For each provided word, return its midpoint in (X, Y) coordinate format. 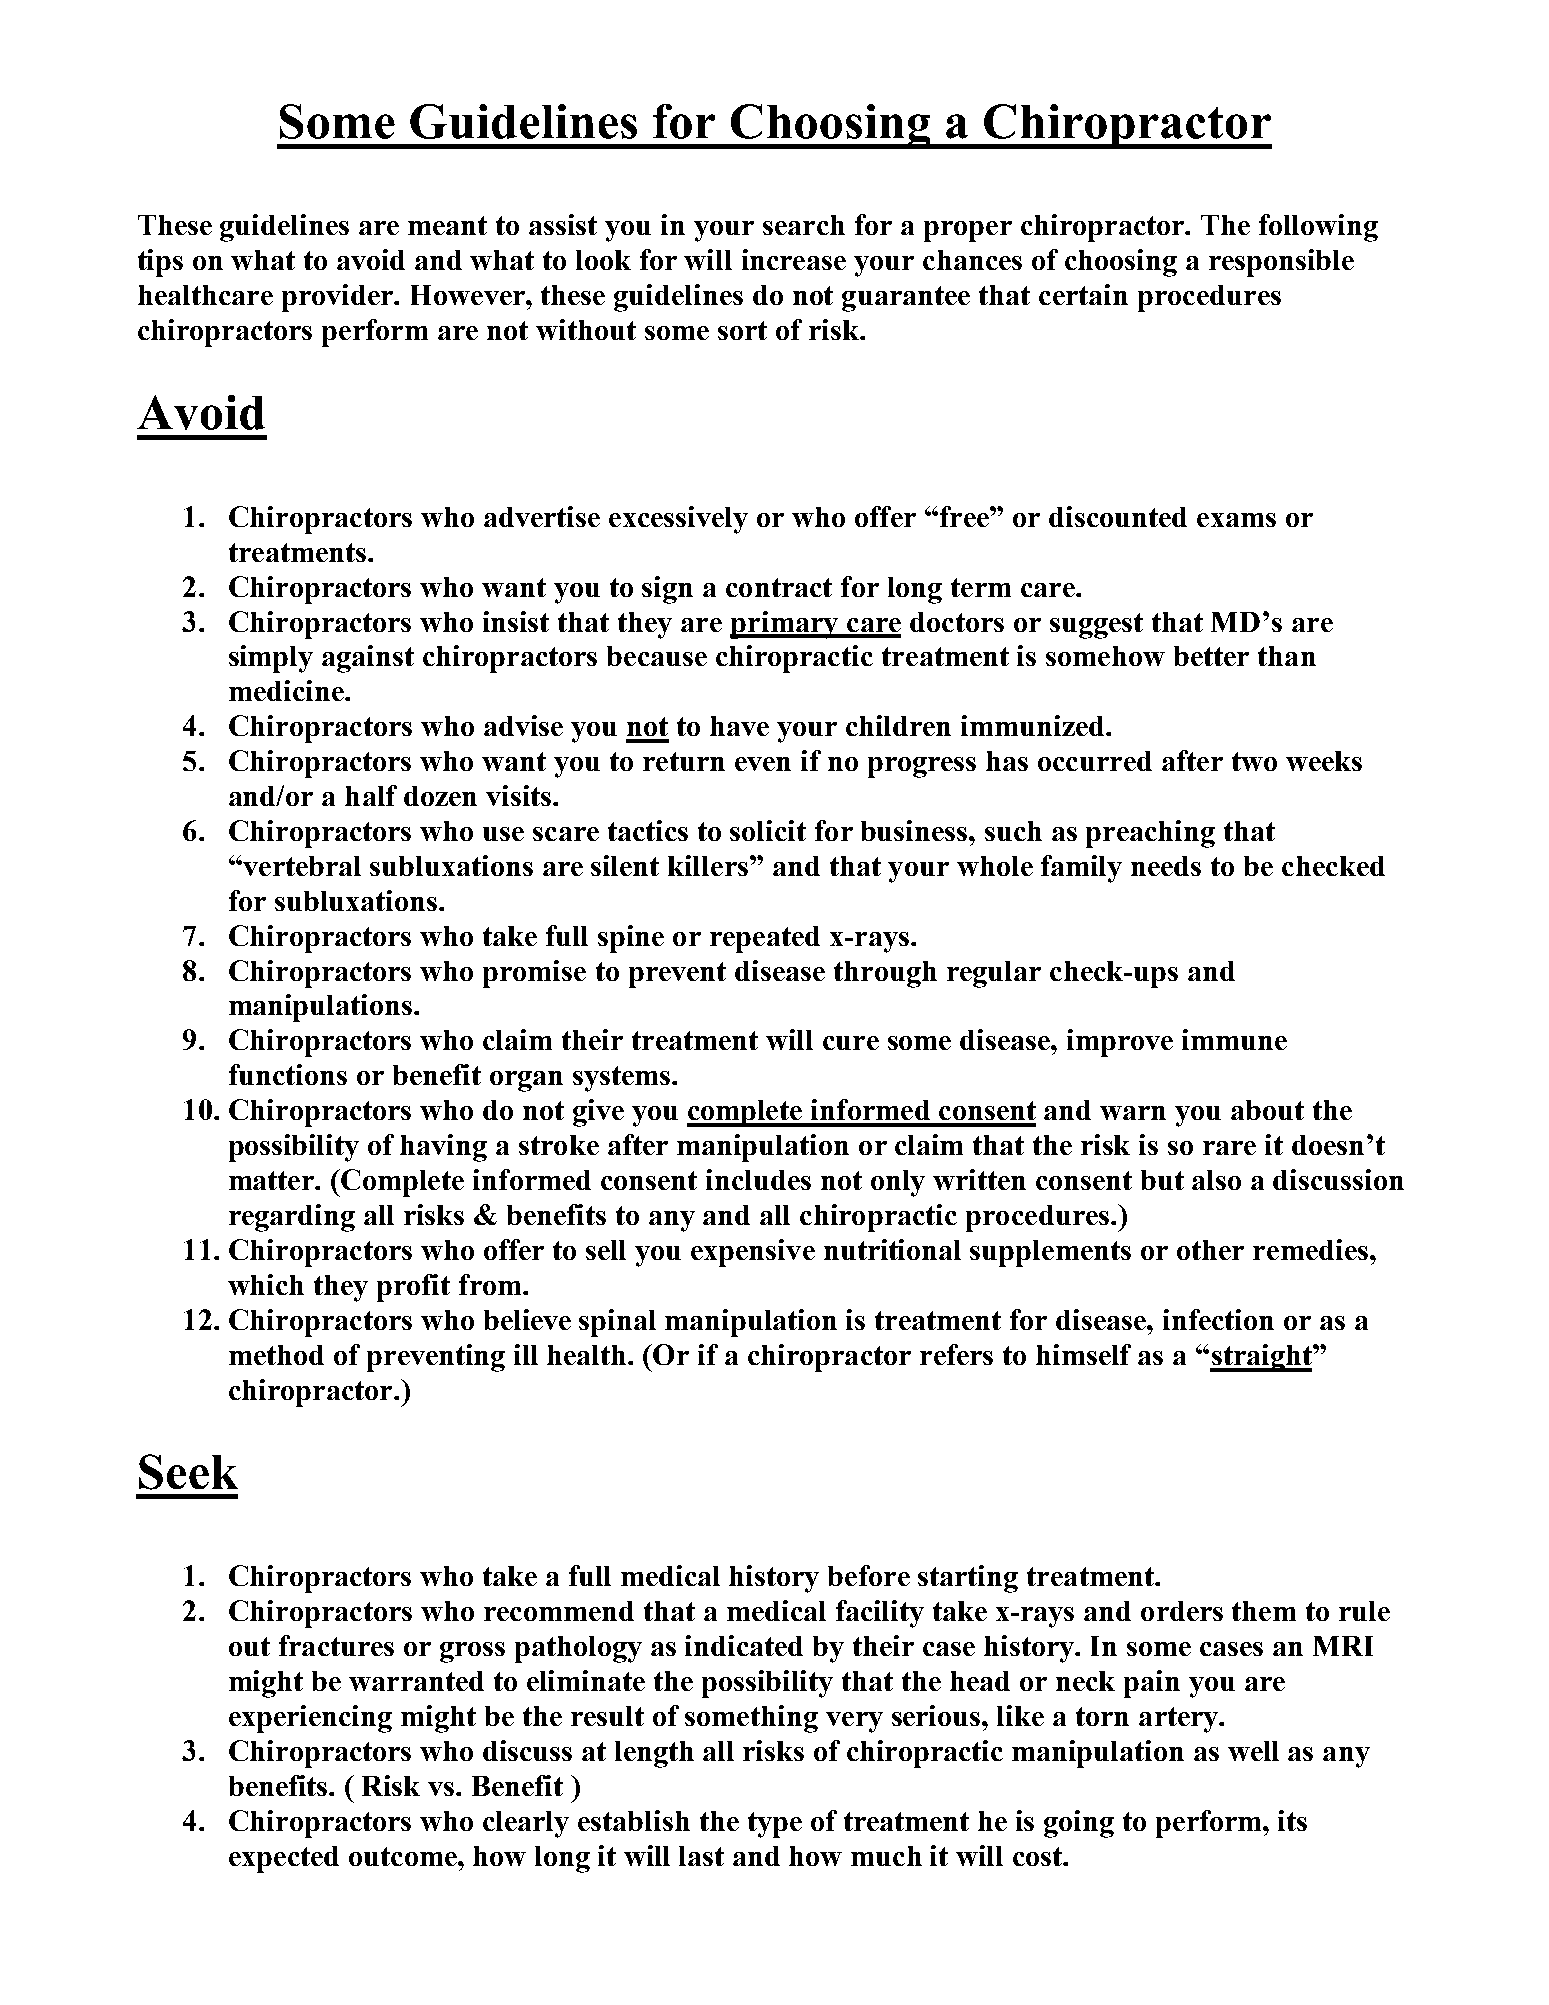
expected (284, 1859)
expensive (753, 1253)
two (1254, 761)
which (266, 1284)
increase (794, 259)
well (1253, 1751)
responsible (1281, 263)
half (371, 795)
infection (1218, 1319)
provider (339, 298)
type (775, 1825)
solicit (768, 830)
